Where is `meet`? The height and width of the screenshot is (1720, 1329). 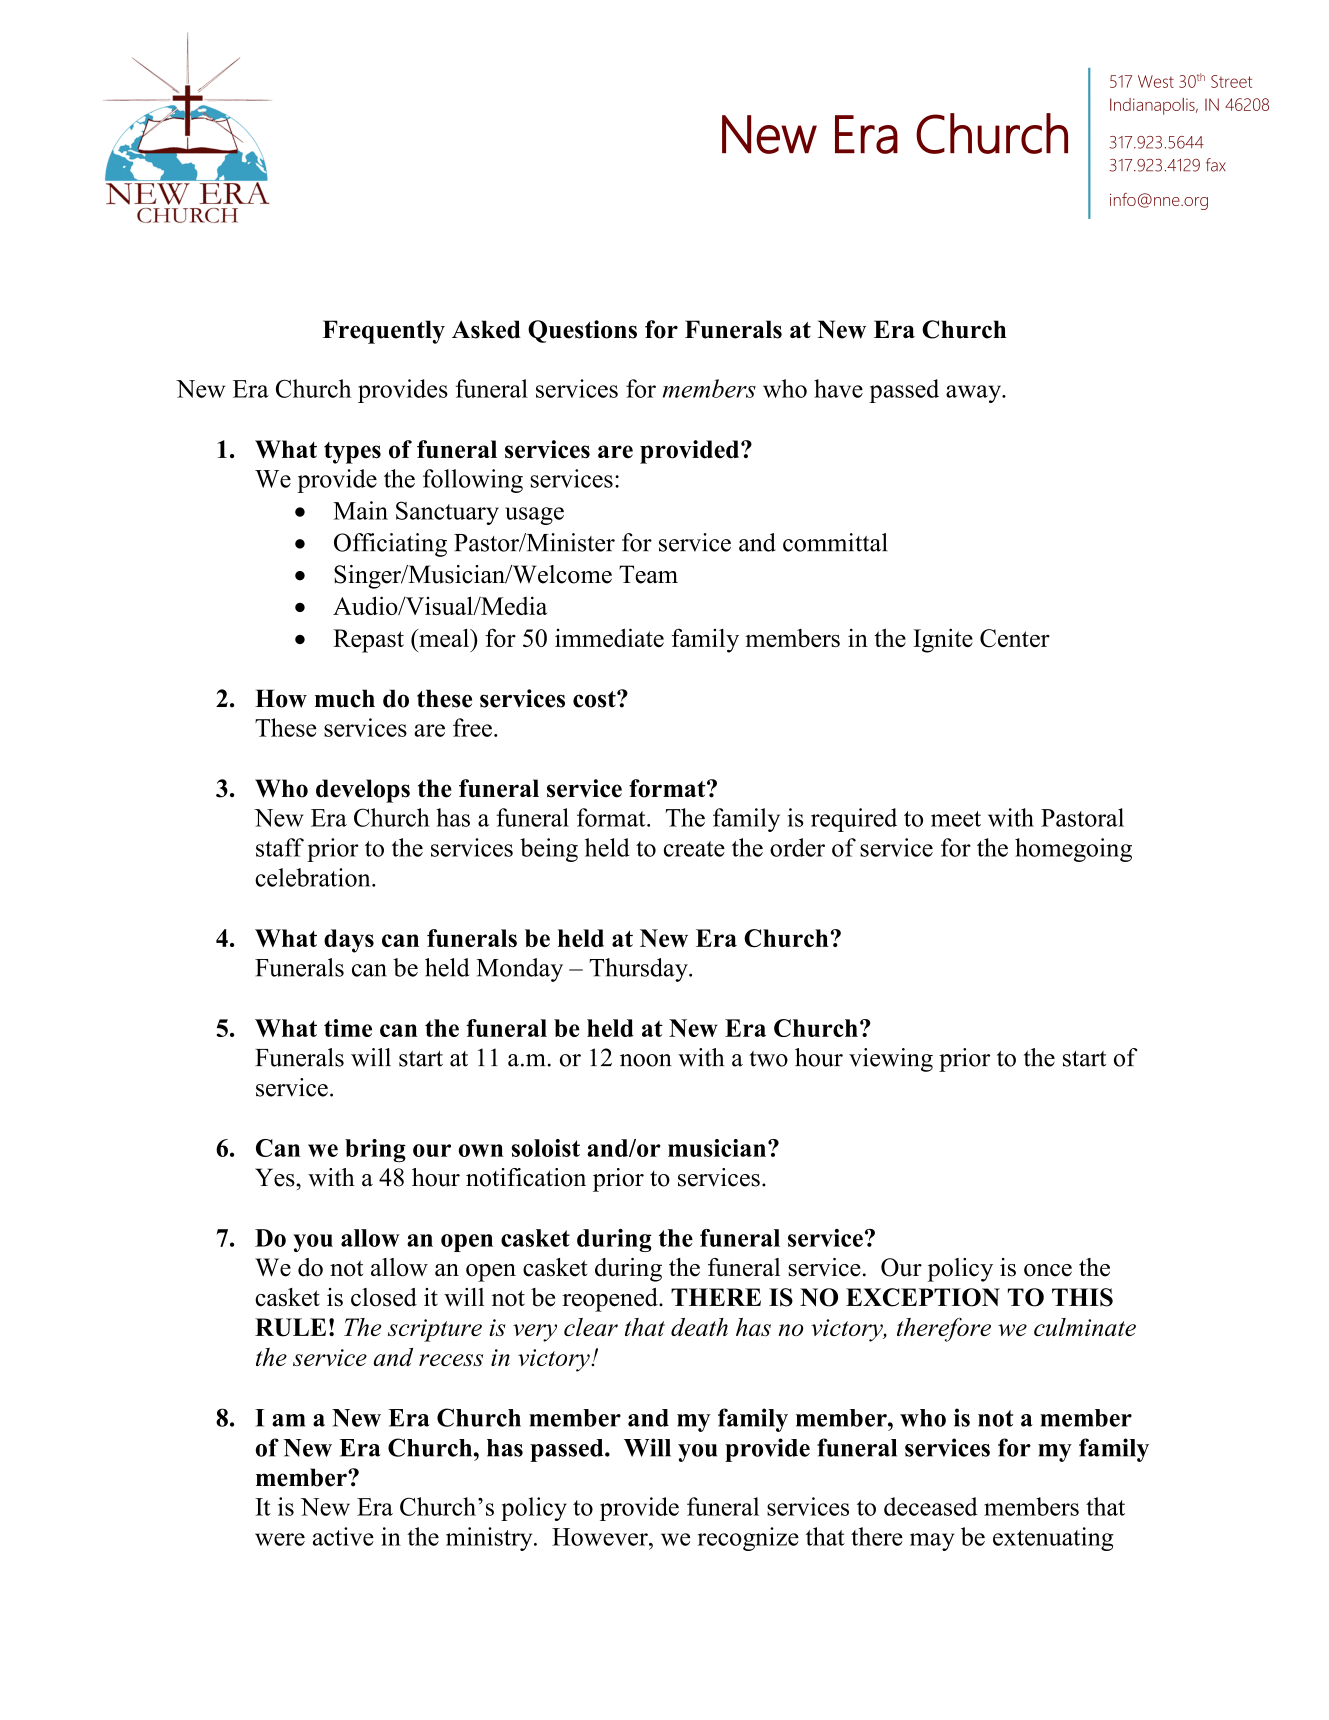
meet is located at coordinates (956, 819).
